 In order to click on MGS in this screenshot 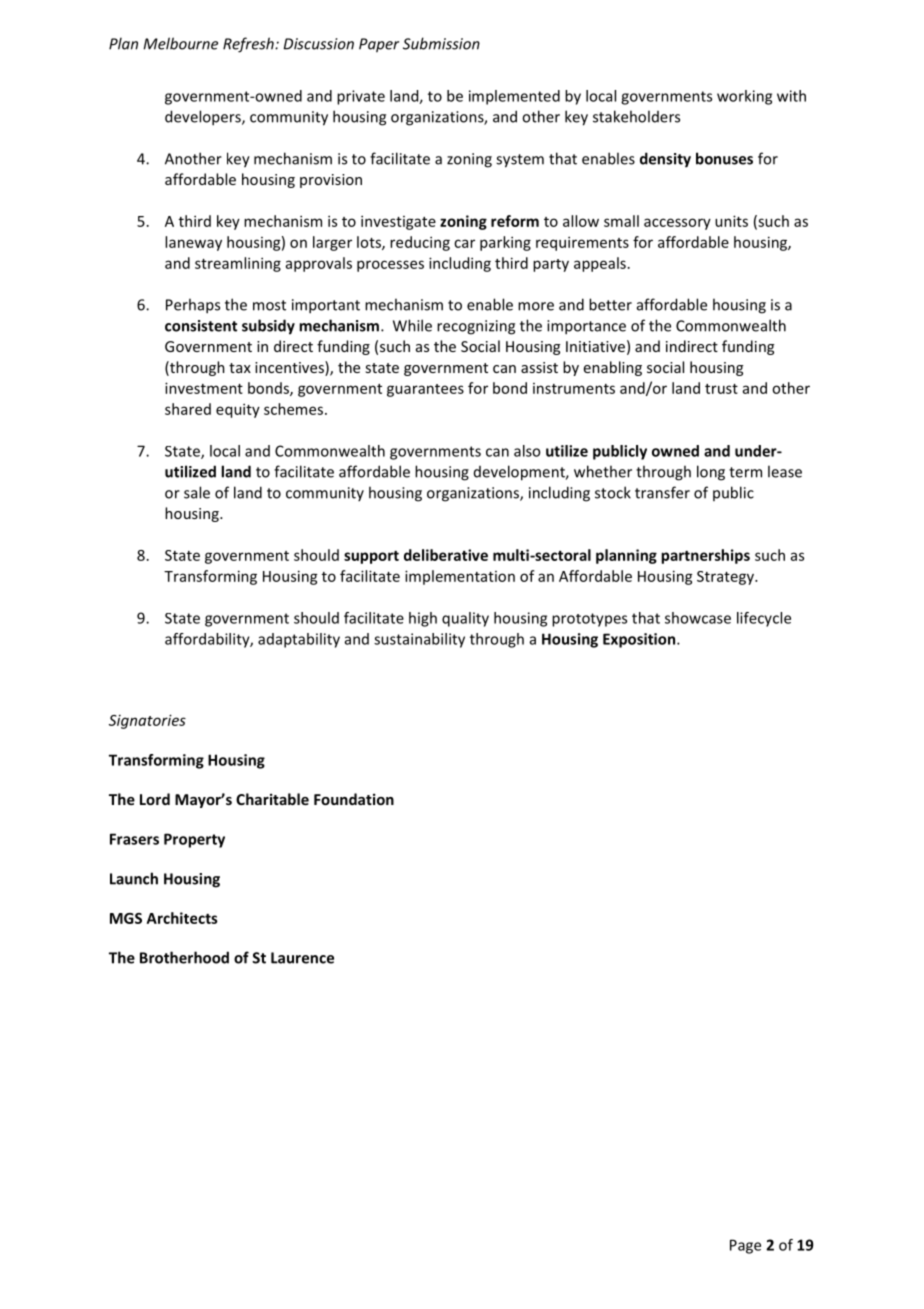, I will do `click(126, 918)`.
